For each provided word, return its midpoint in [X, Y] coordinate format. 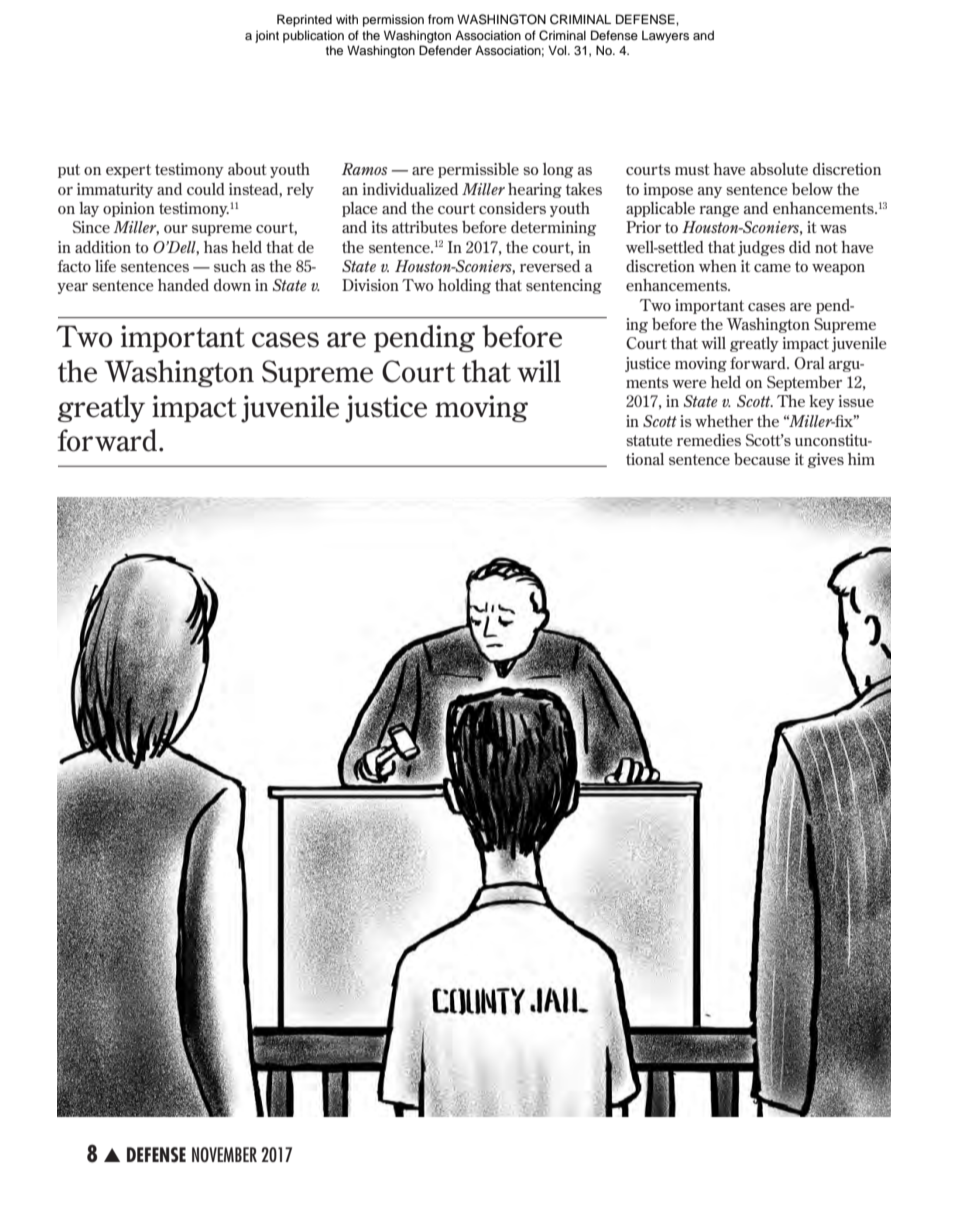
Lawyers [665, 37]
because [762, 459]
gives [825, 460]
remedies [709, 440]
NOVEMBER [224, 1154]
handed [183, 285]
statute [649, 440]
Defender [445, 50]
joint [267, 37]
